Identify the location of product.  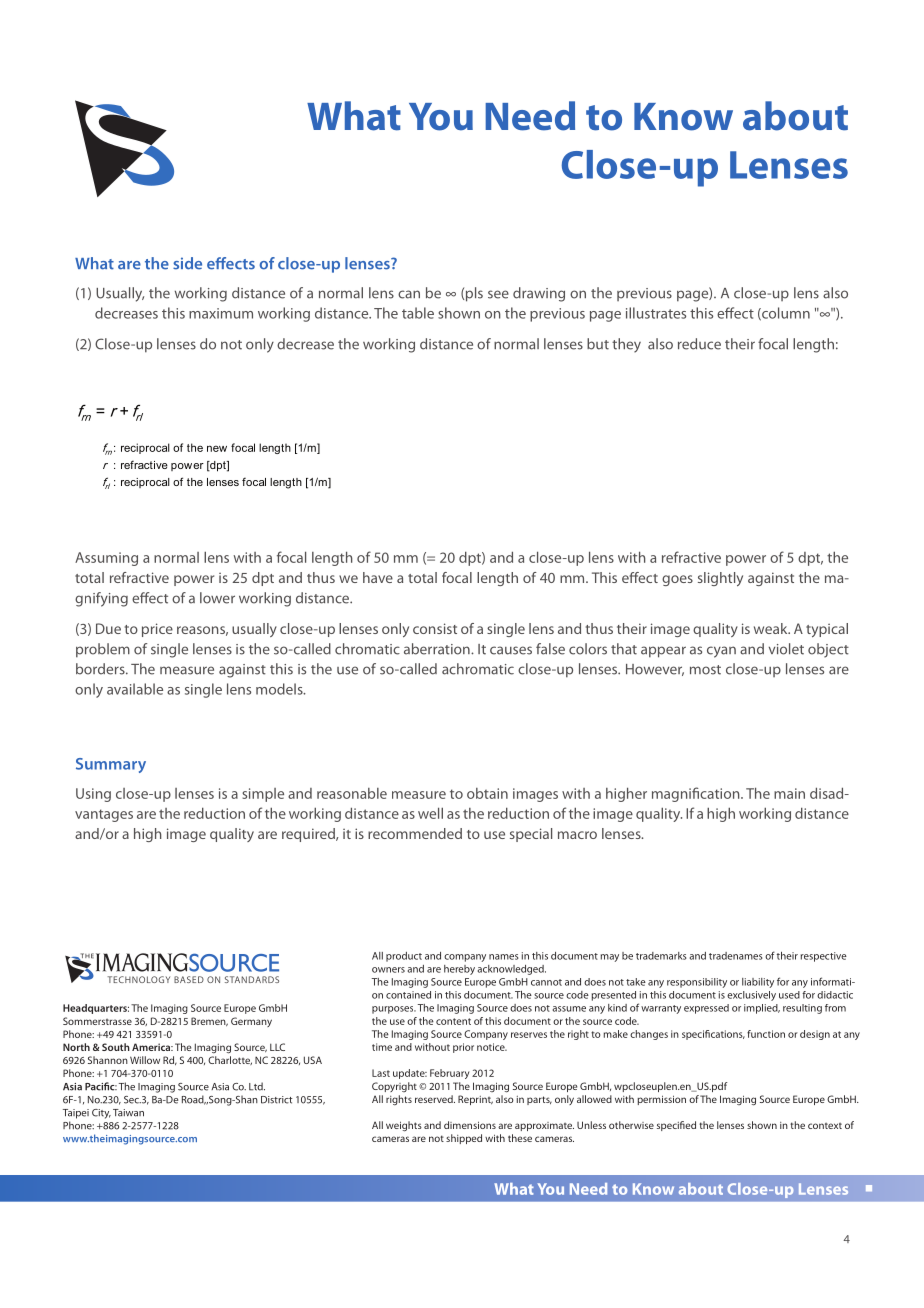
(404, 957).
